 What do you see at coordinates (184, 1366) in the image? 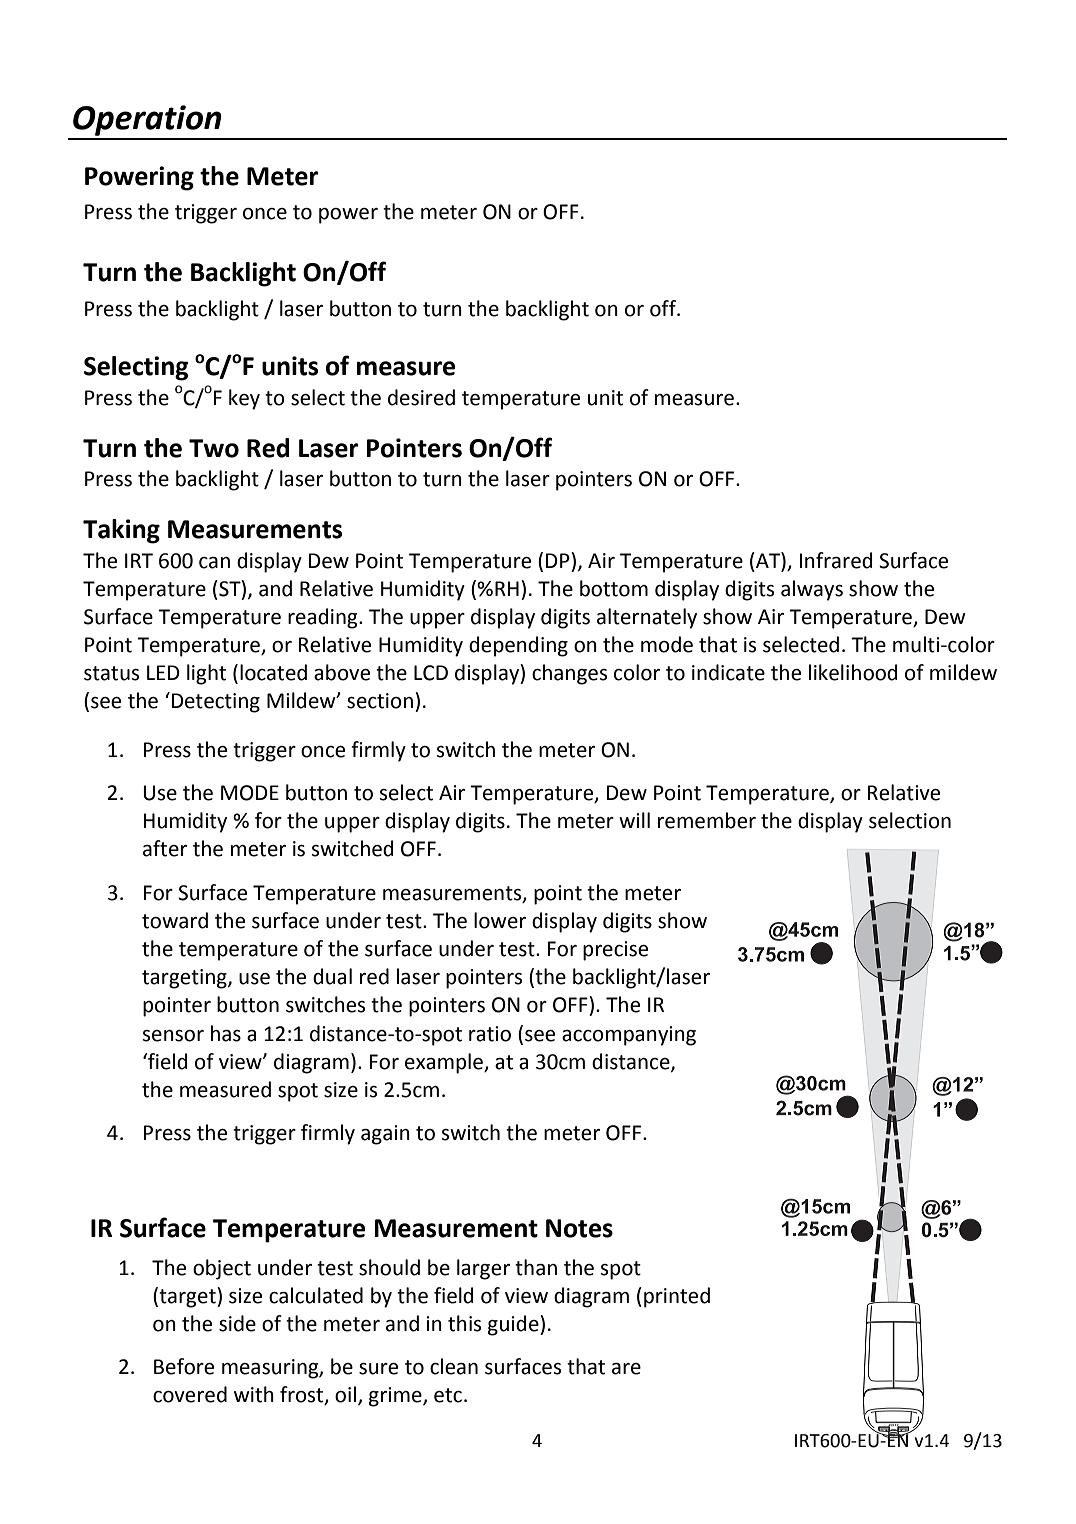
I see `Before` at bounding box center [184, 1366].
